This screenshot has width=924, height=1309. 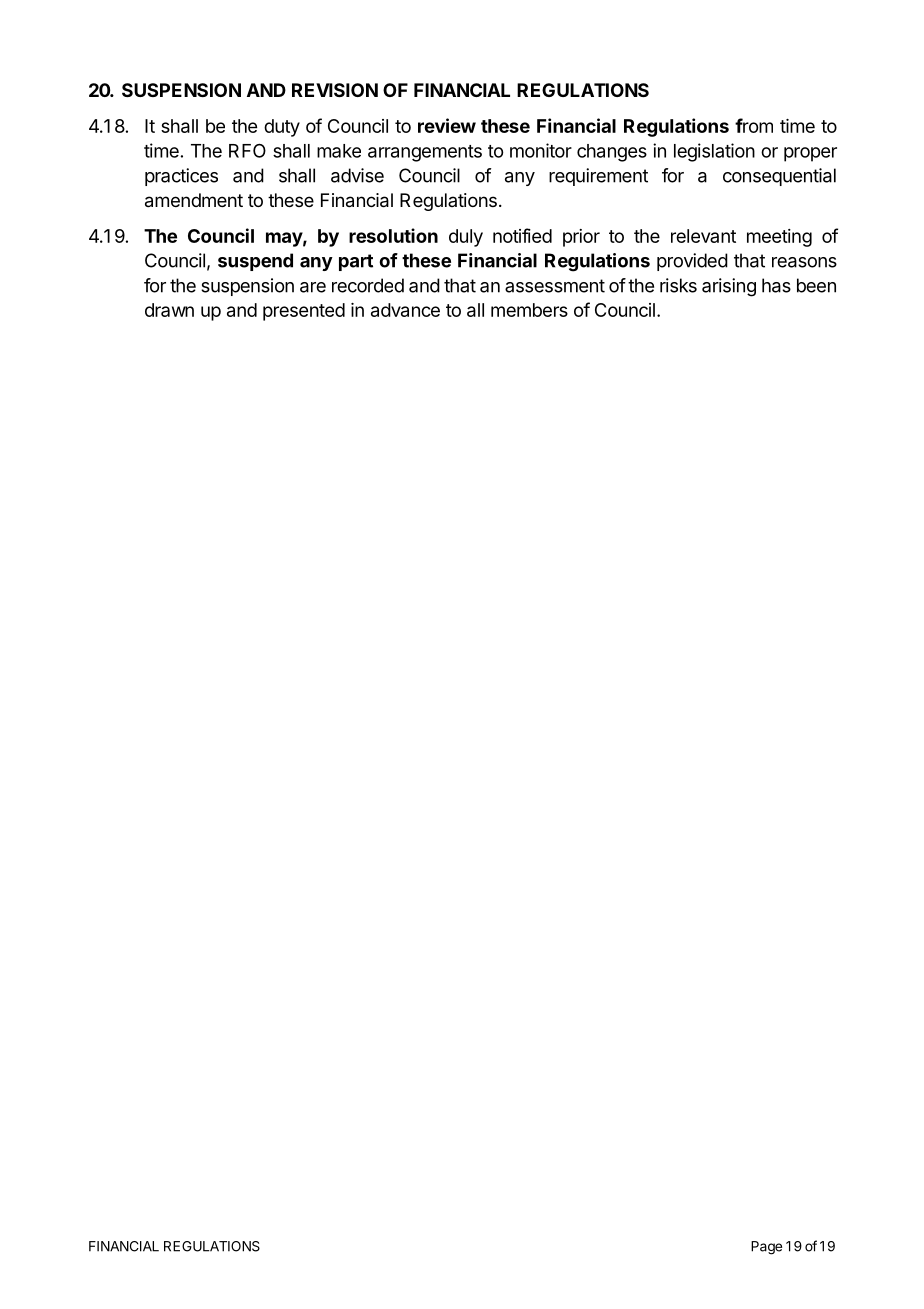 What do you see at coordinates (282, 128) in the screenshot?
I see `duty` at bounding box center [282, 128].
